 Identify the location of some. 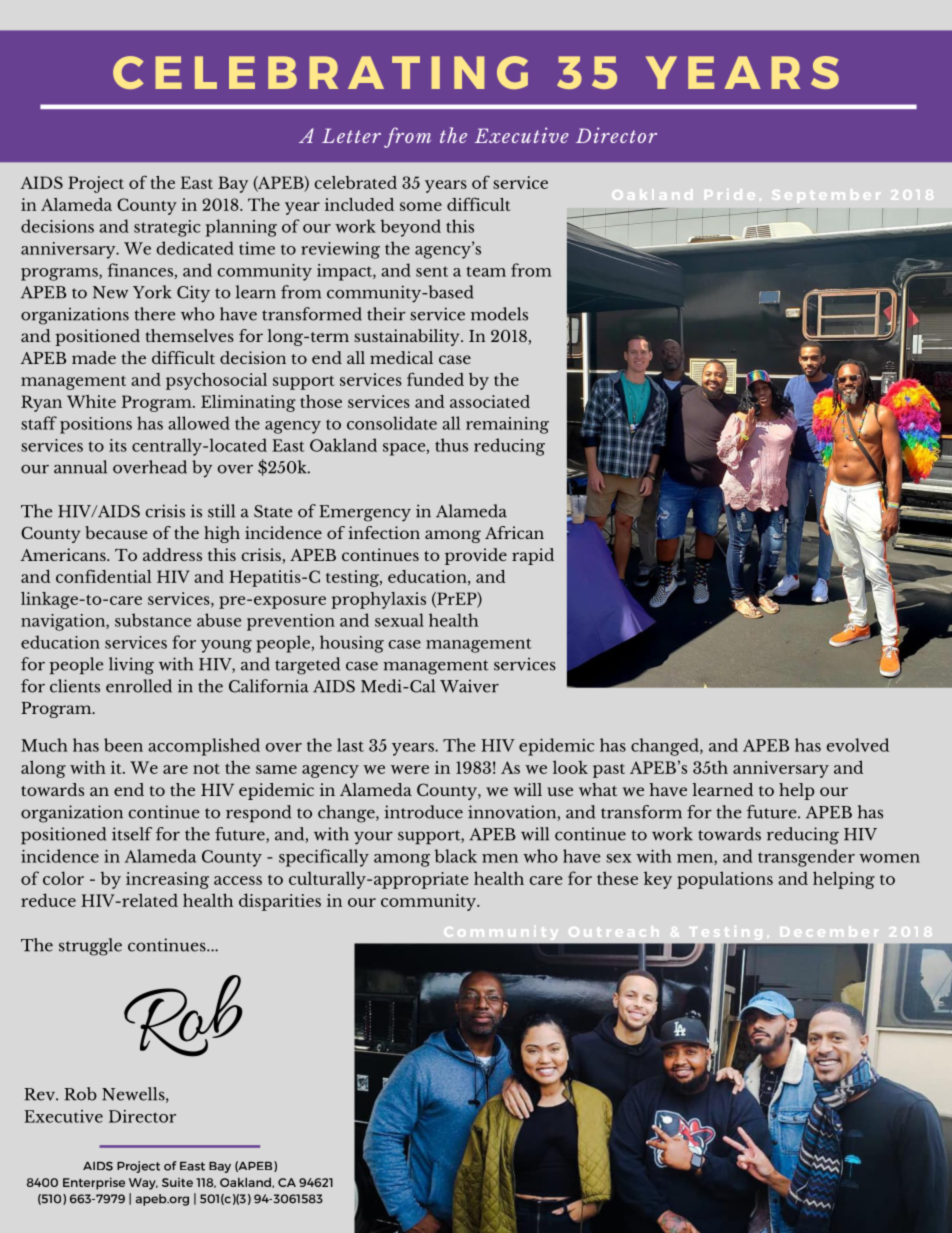
(421, 206).
